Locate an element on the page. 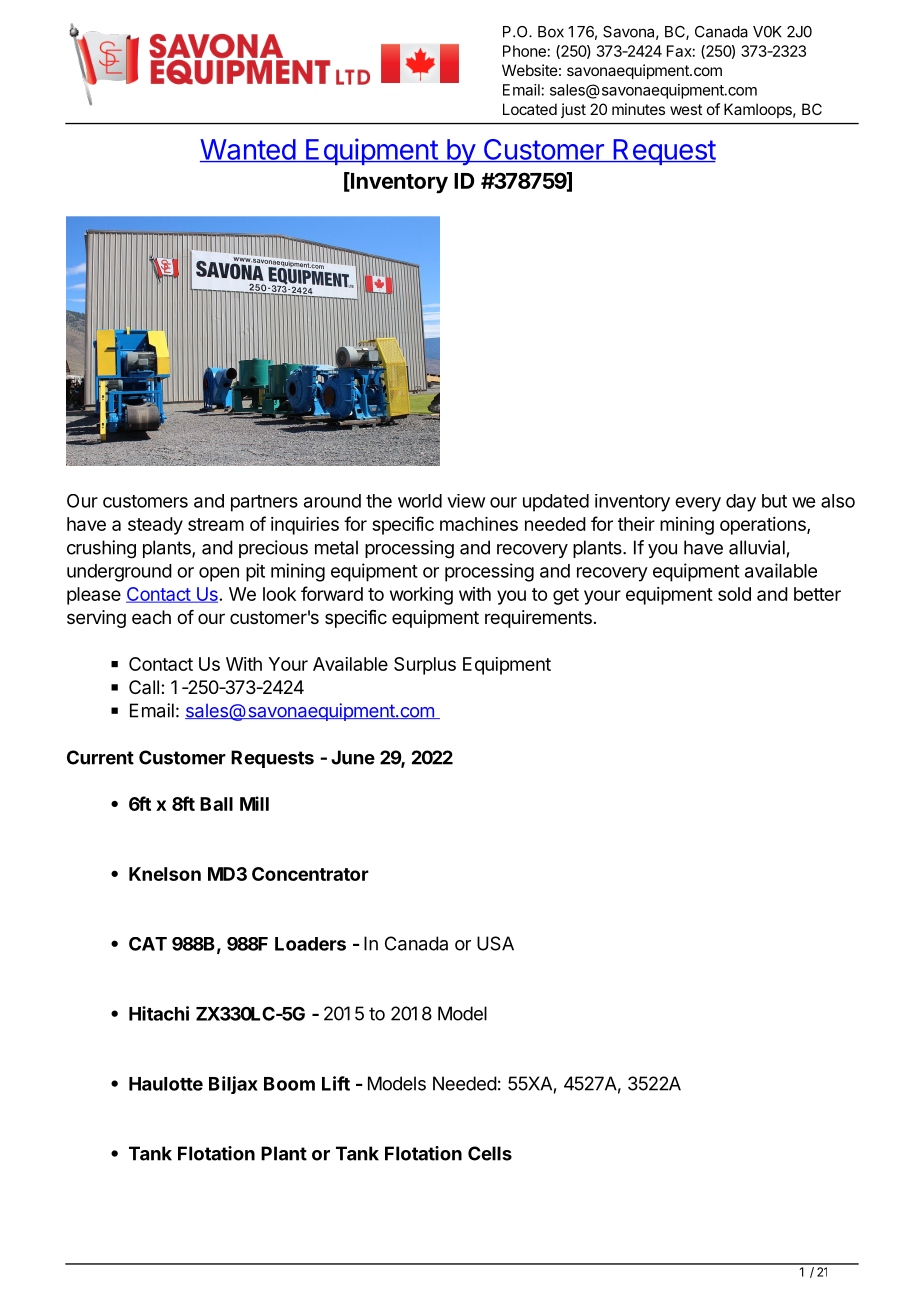  Boom is located at coordinates (289, 1084).
